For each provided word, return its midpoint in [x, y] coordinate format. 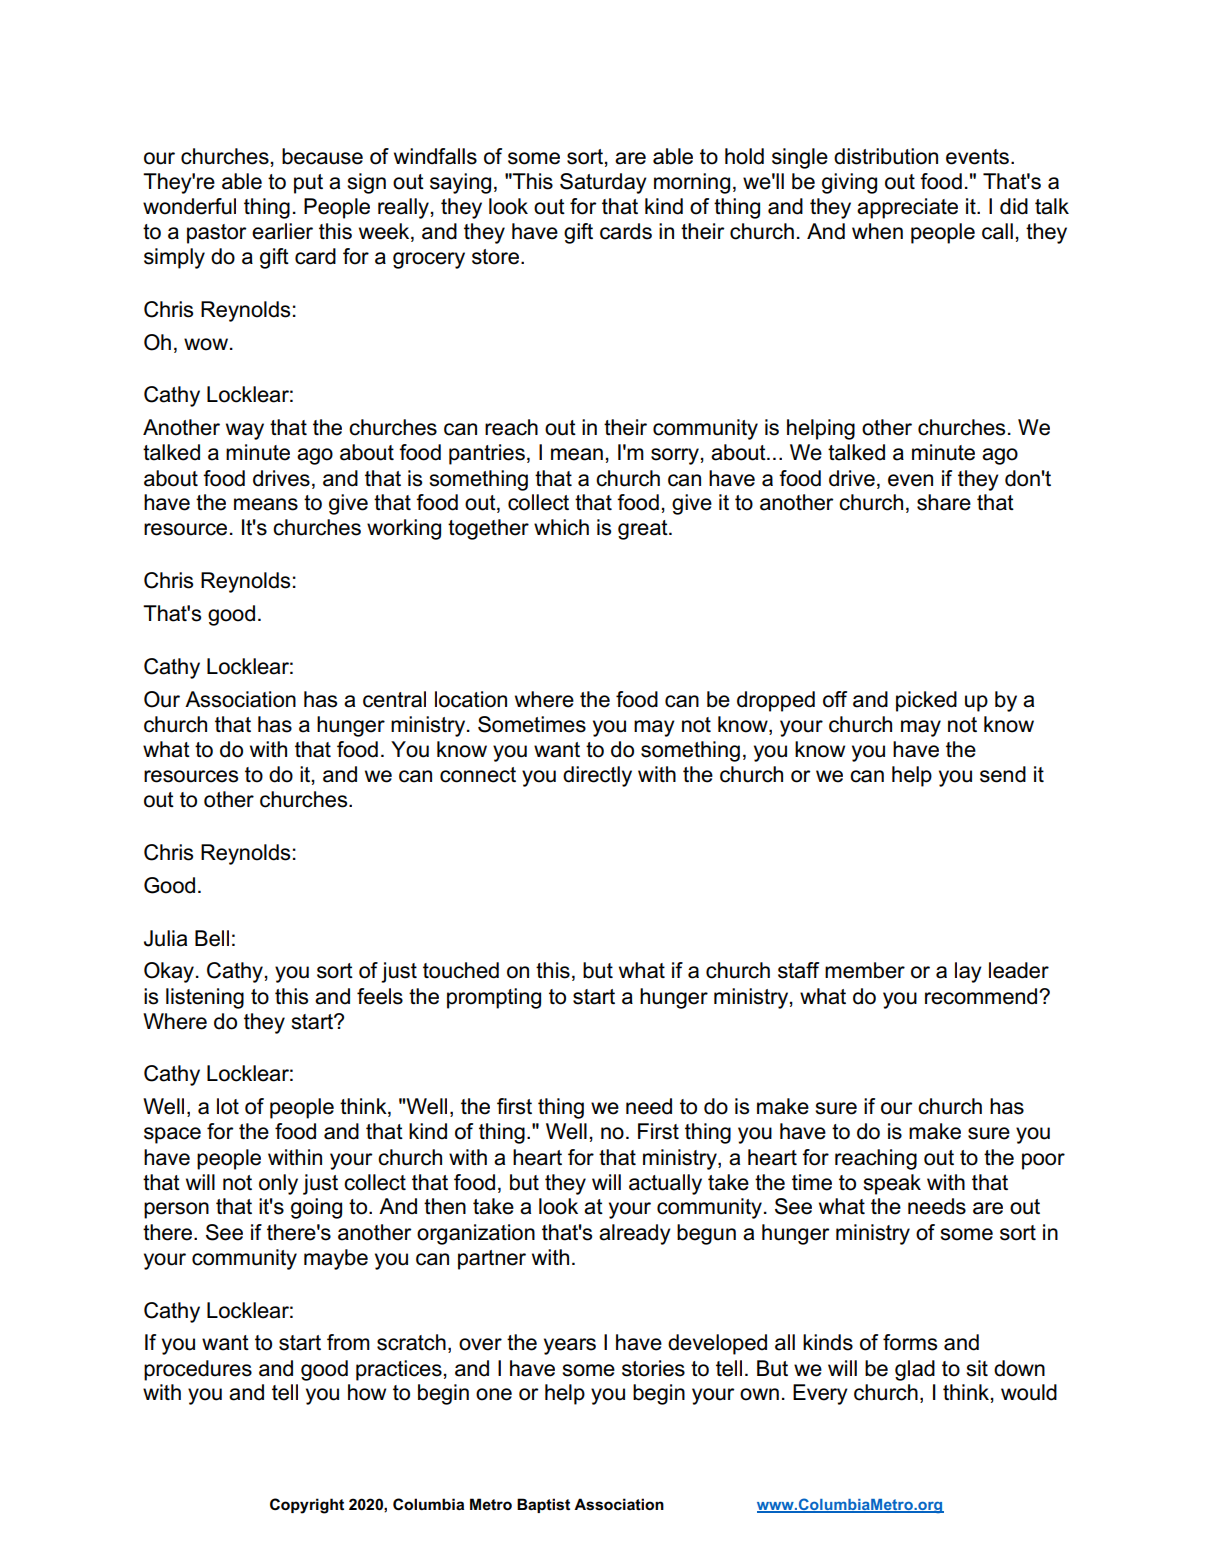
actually [665, 1184]
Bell [212, 938]
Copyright [307, 1506]
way [245, 431]
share [944, 502]
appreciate [907, 208]
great [644, 530]
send [1003, 774]
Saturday [603, 183]
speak [892, 1184]
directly [597, 776]
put [308, 184]
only [278, 1184]
